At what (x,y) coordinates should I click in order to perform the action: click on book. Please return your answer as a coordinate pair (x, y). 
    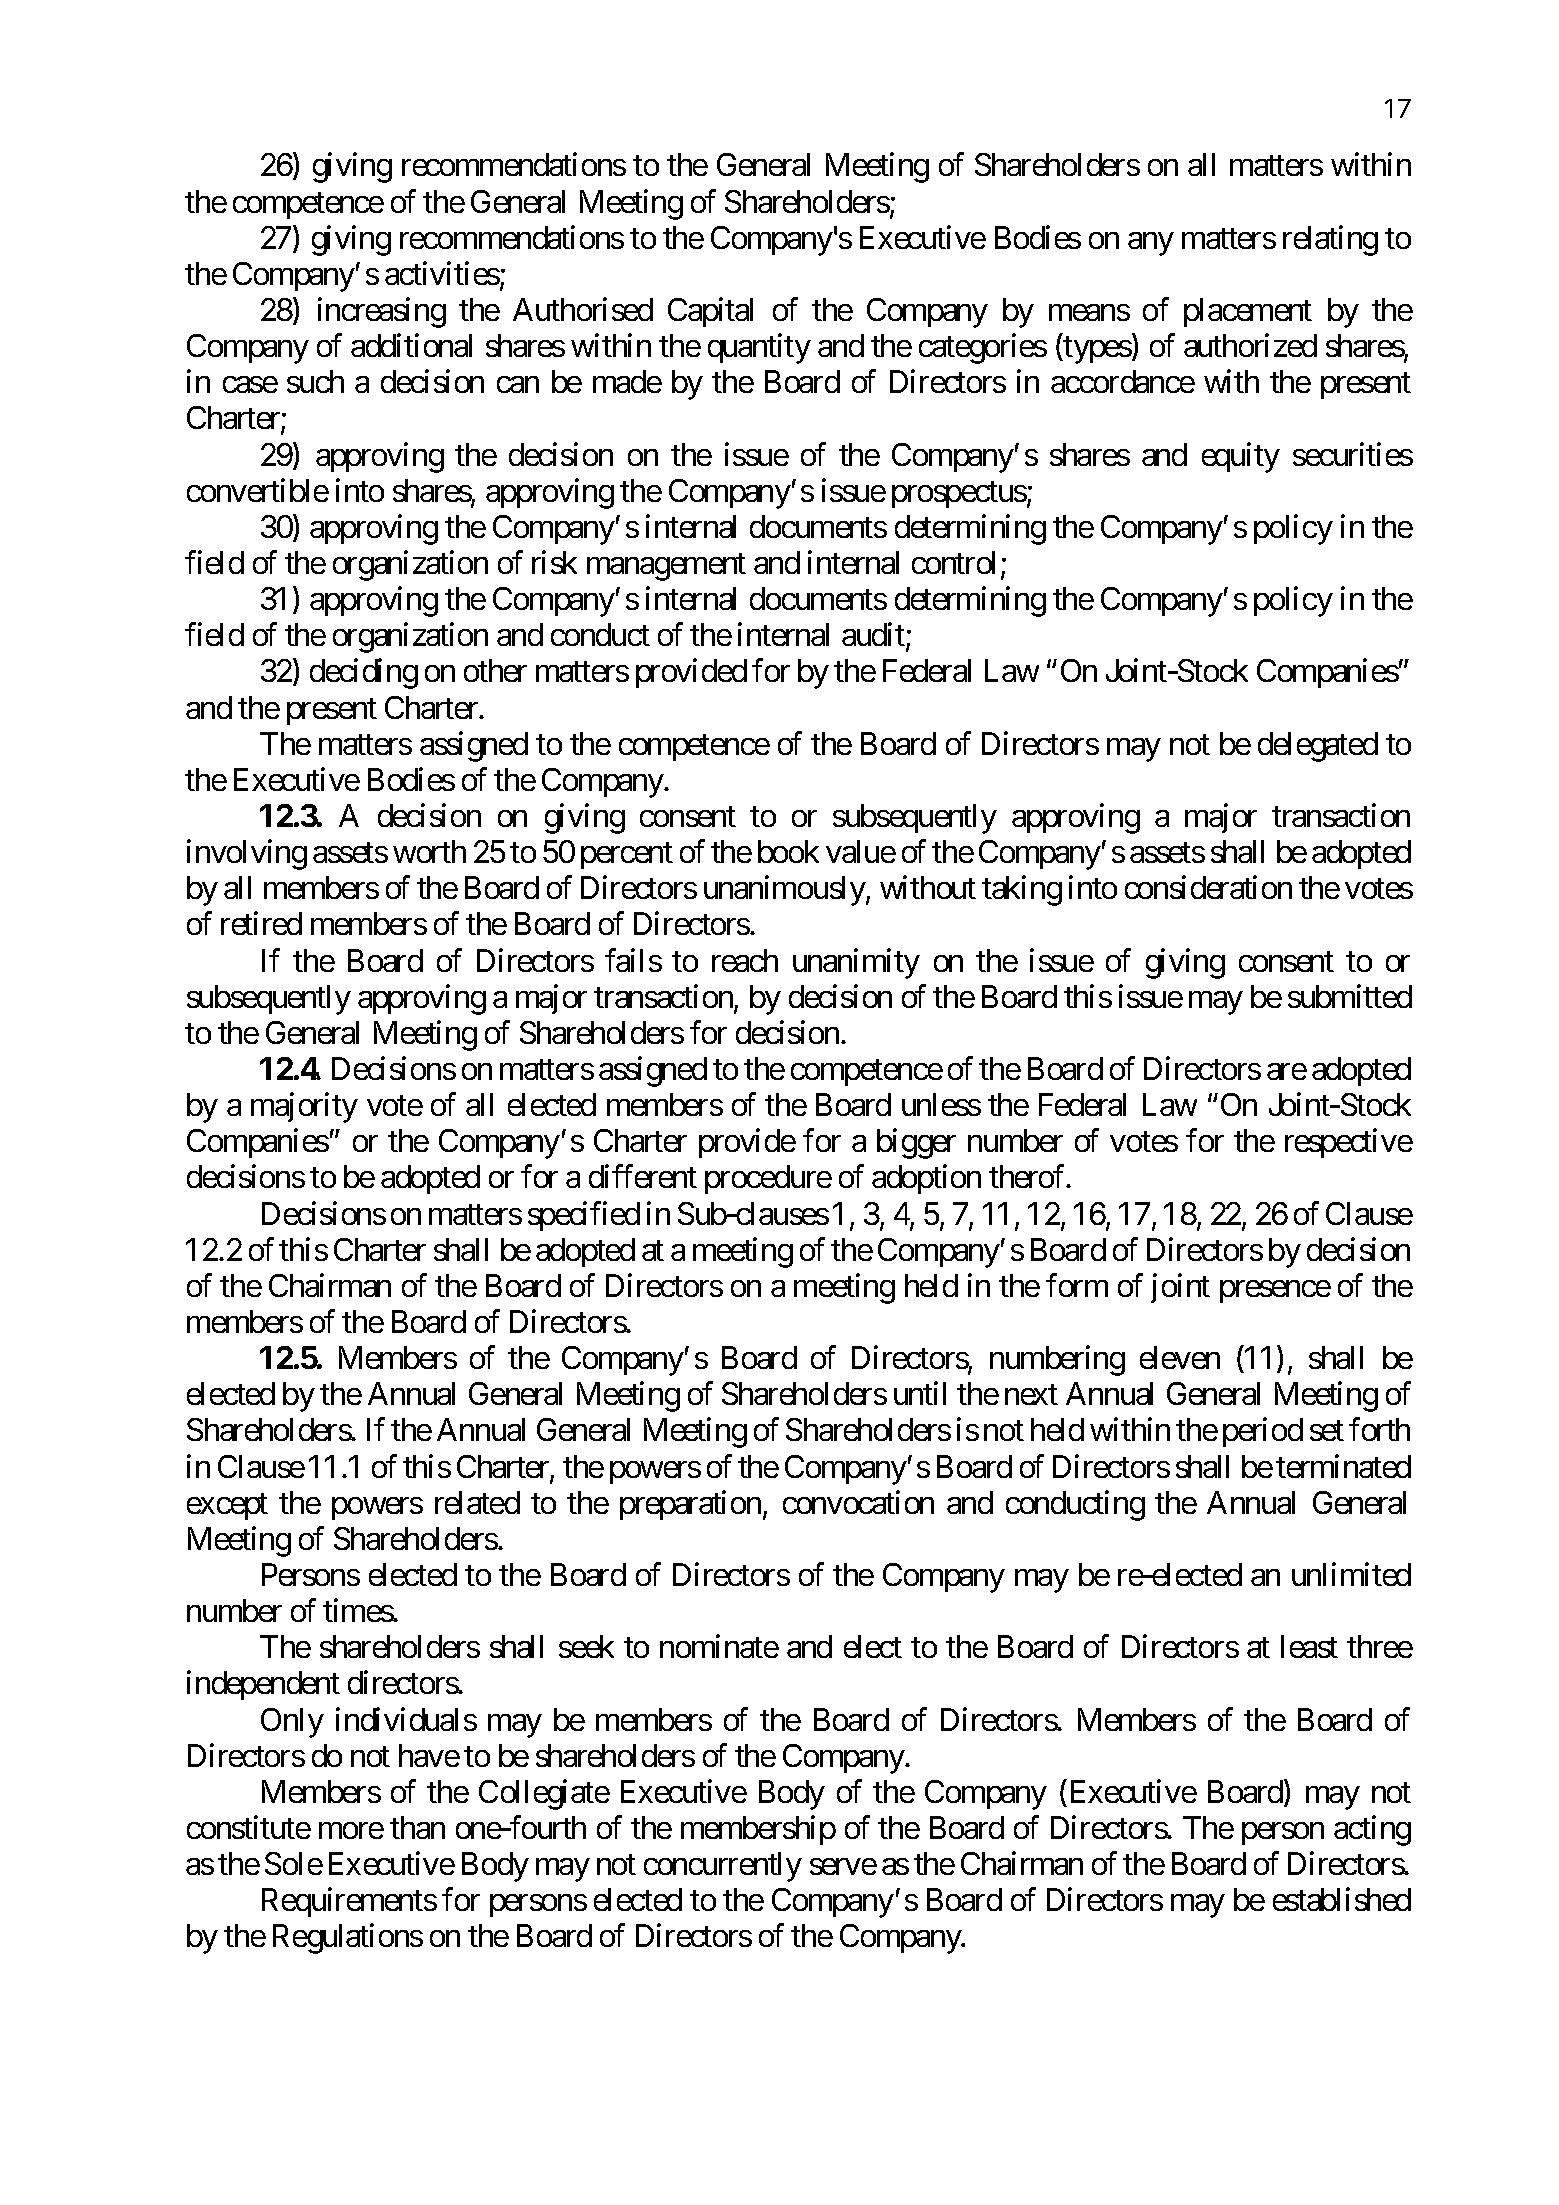
    Looking at the image, I should click on (788, 851).
